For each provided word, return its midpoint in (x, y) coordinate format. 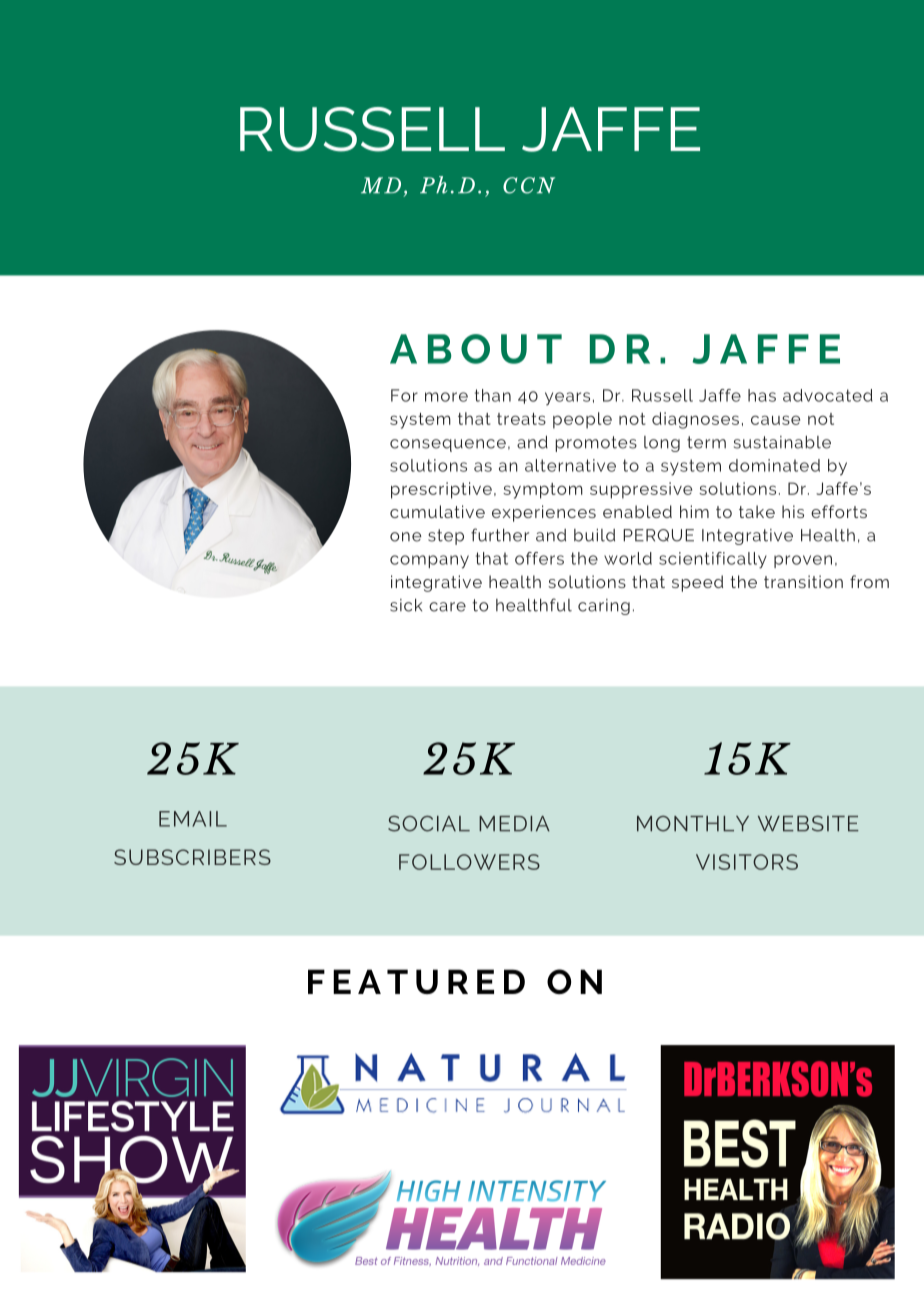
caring (604, 607)
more (446, 397)
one (406, 537)
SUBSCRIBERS (192, 857)
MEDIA (514, 823)
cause (775, 420)
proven (803, 561)
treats (521, 419)
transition (803, 581)
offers (539, 558)
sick (406, 605)
